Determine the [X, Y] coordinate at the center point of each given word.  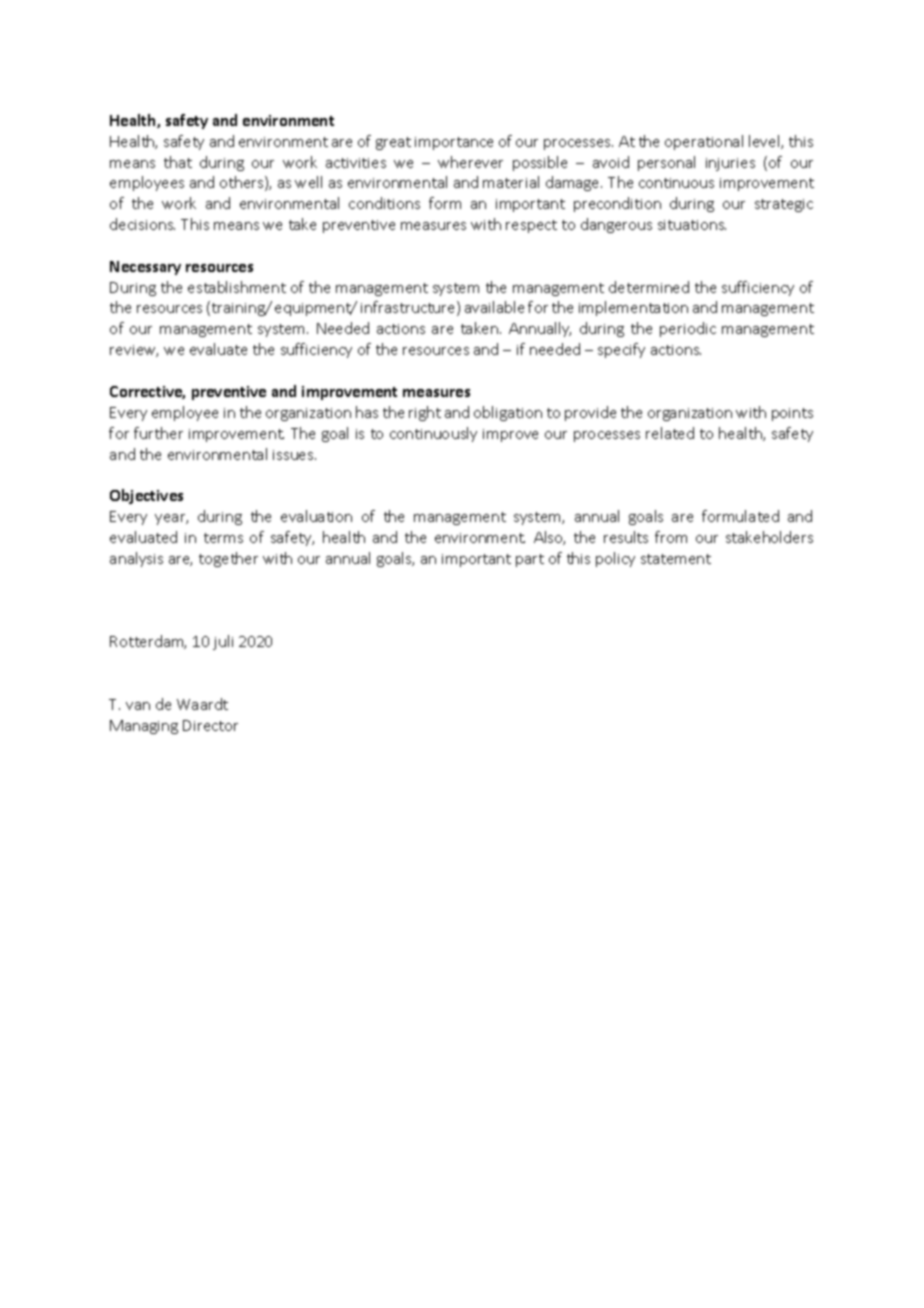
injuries [730, 164]
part [530, 560]
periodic [688, 329]
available [494, 307]
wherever [470, 162]
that [178, 162]
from [671, 537]
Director [210, 725]
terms [223, 538]
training [239, 309]
